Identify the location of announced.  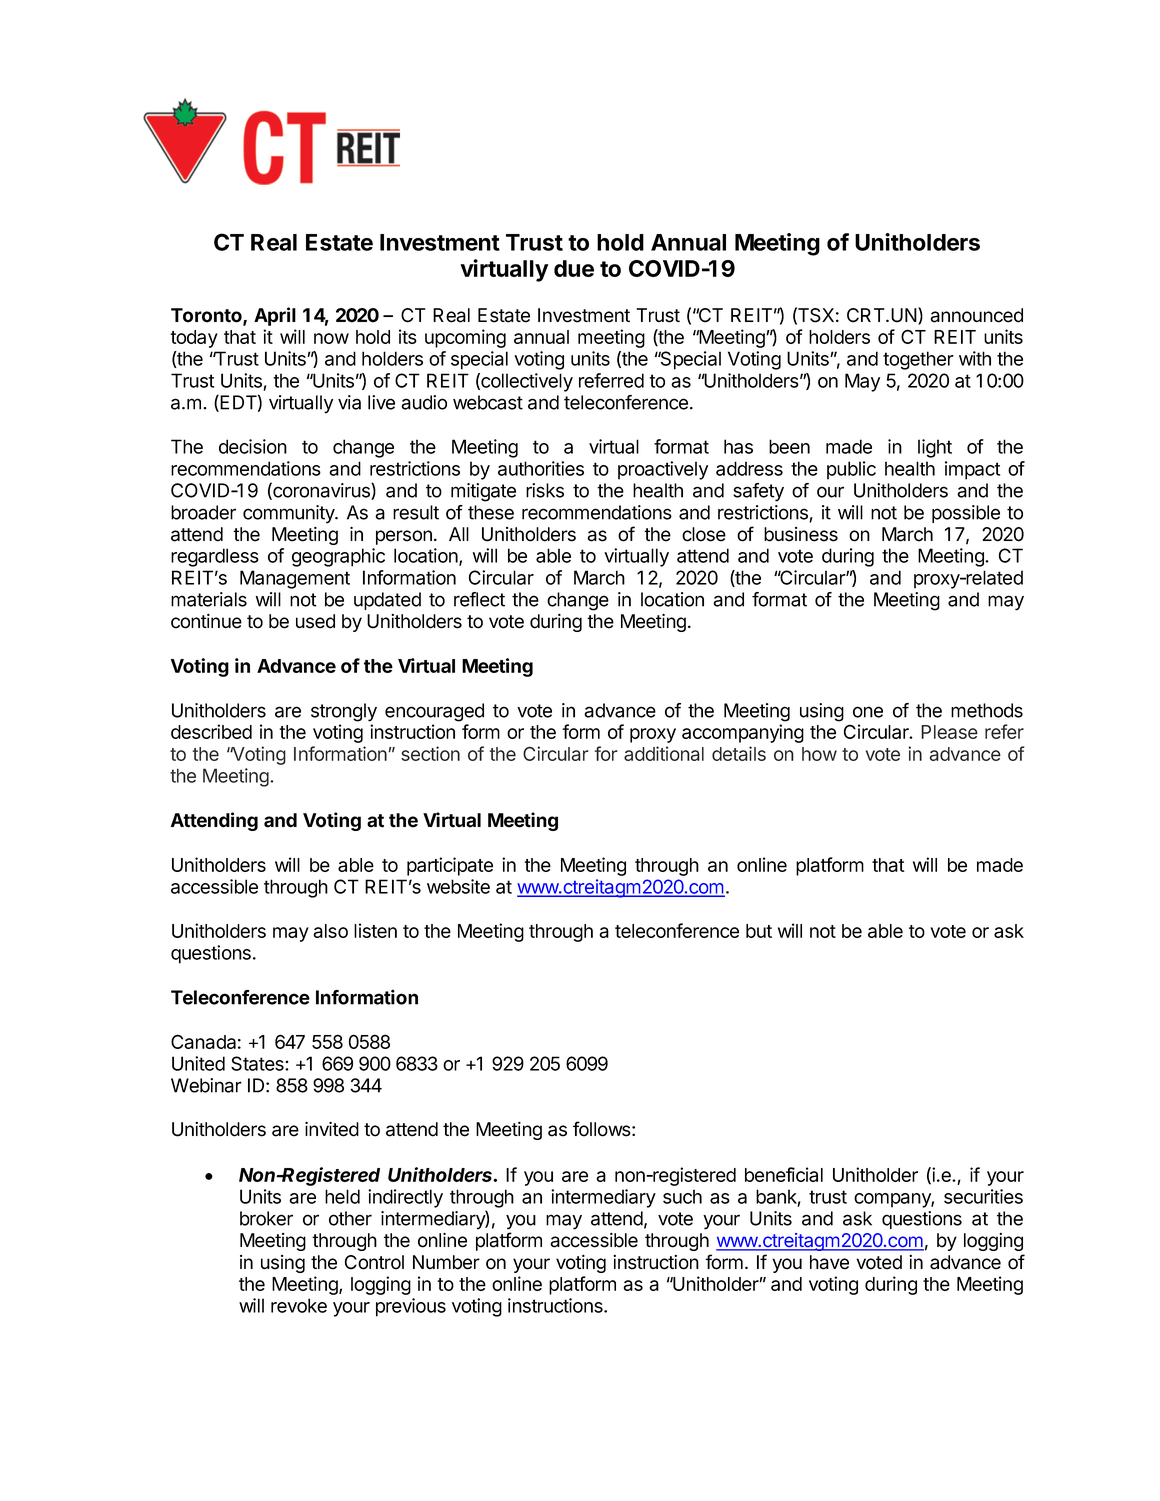
(976, 315).
